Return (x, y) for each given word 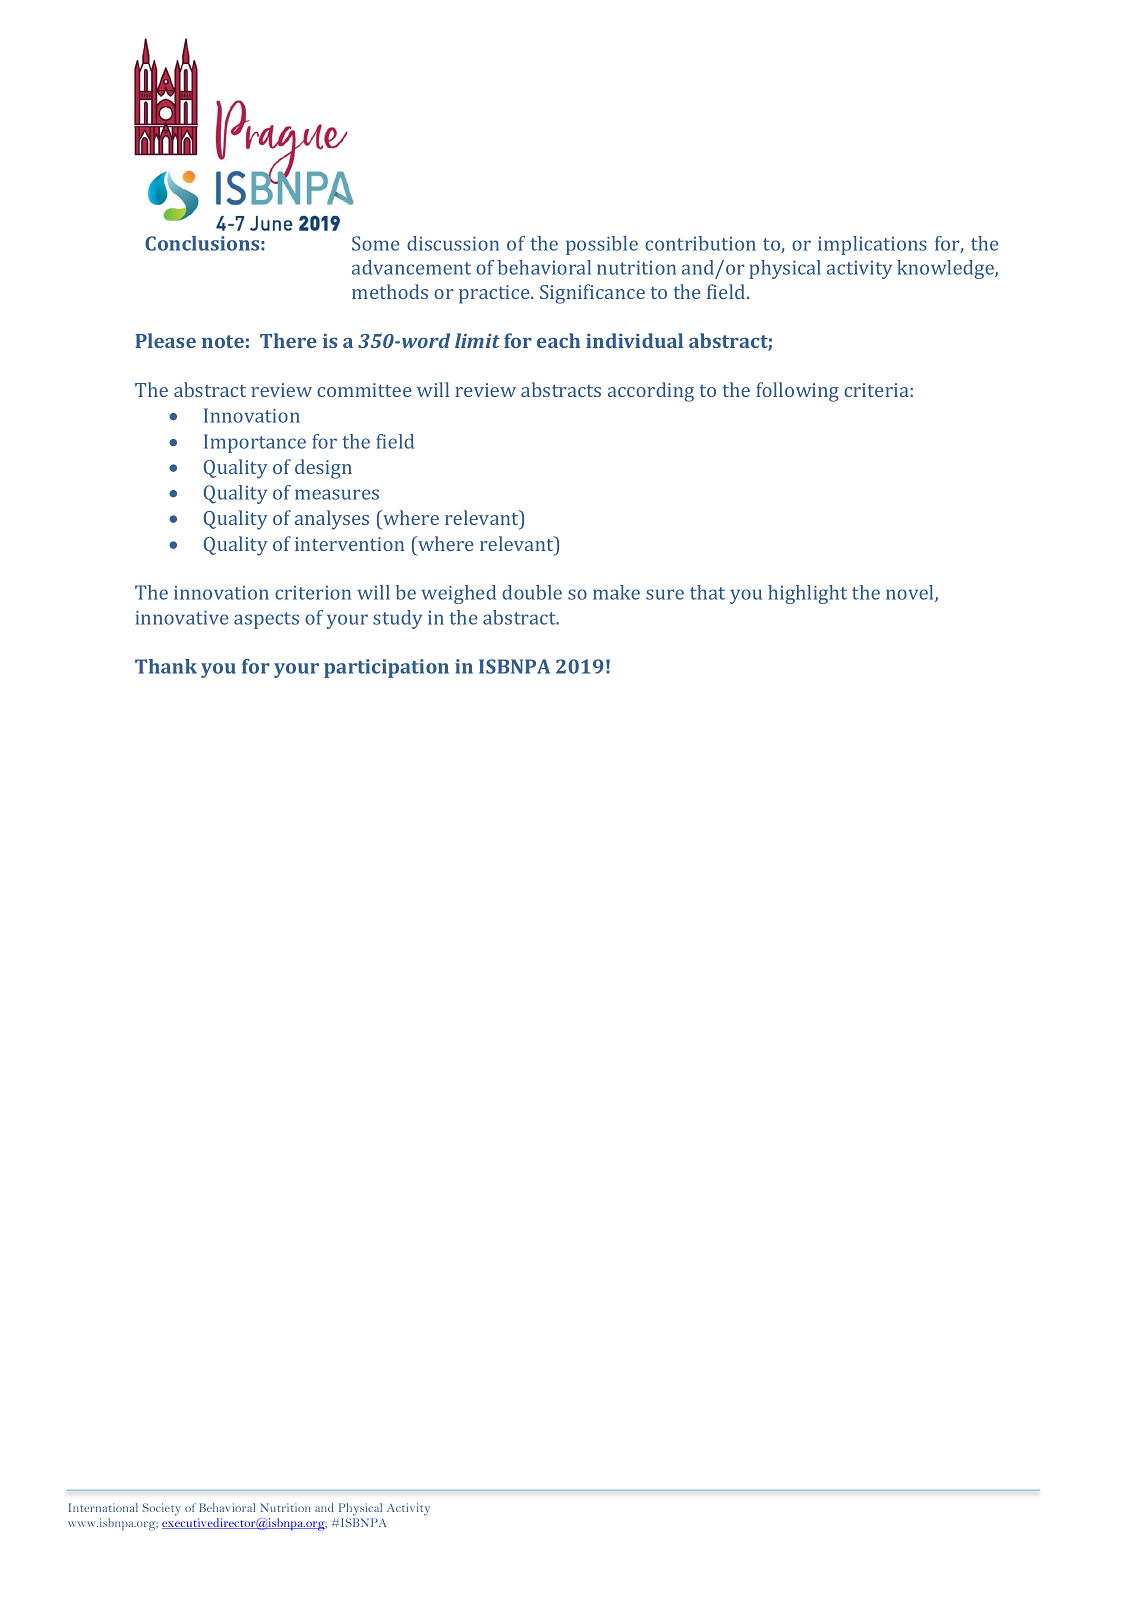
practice (495, 294)
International (103, 1507)
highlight (807, 594)
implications (872, 245)
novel (911, 593)
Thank (166, 666)
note (223, 341)
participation (386, 668)
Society (162, 1509)
